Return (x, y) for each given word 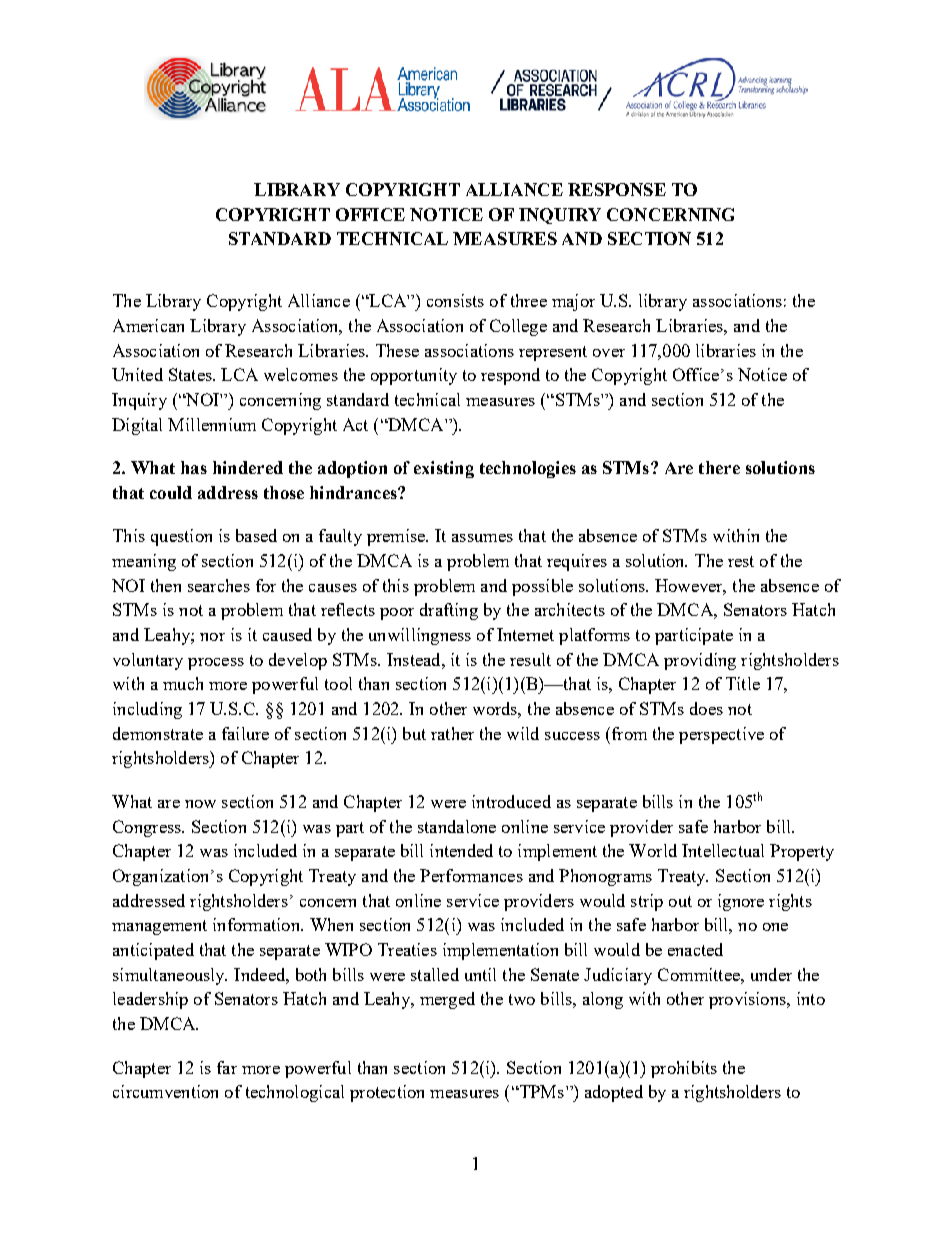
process (216, 664)
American (148, 325)
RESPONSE (617, 189)
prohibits (684, 1069)
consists (455, 300)
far (227, 1067)
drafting (449, 611)
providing (700, 661)
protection (387, 1093)
